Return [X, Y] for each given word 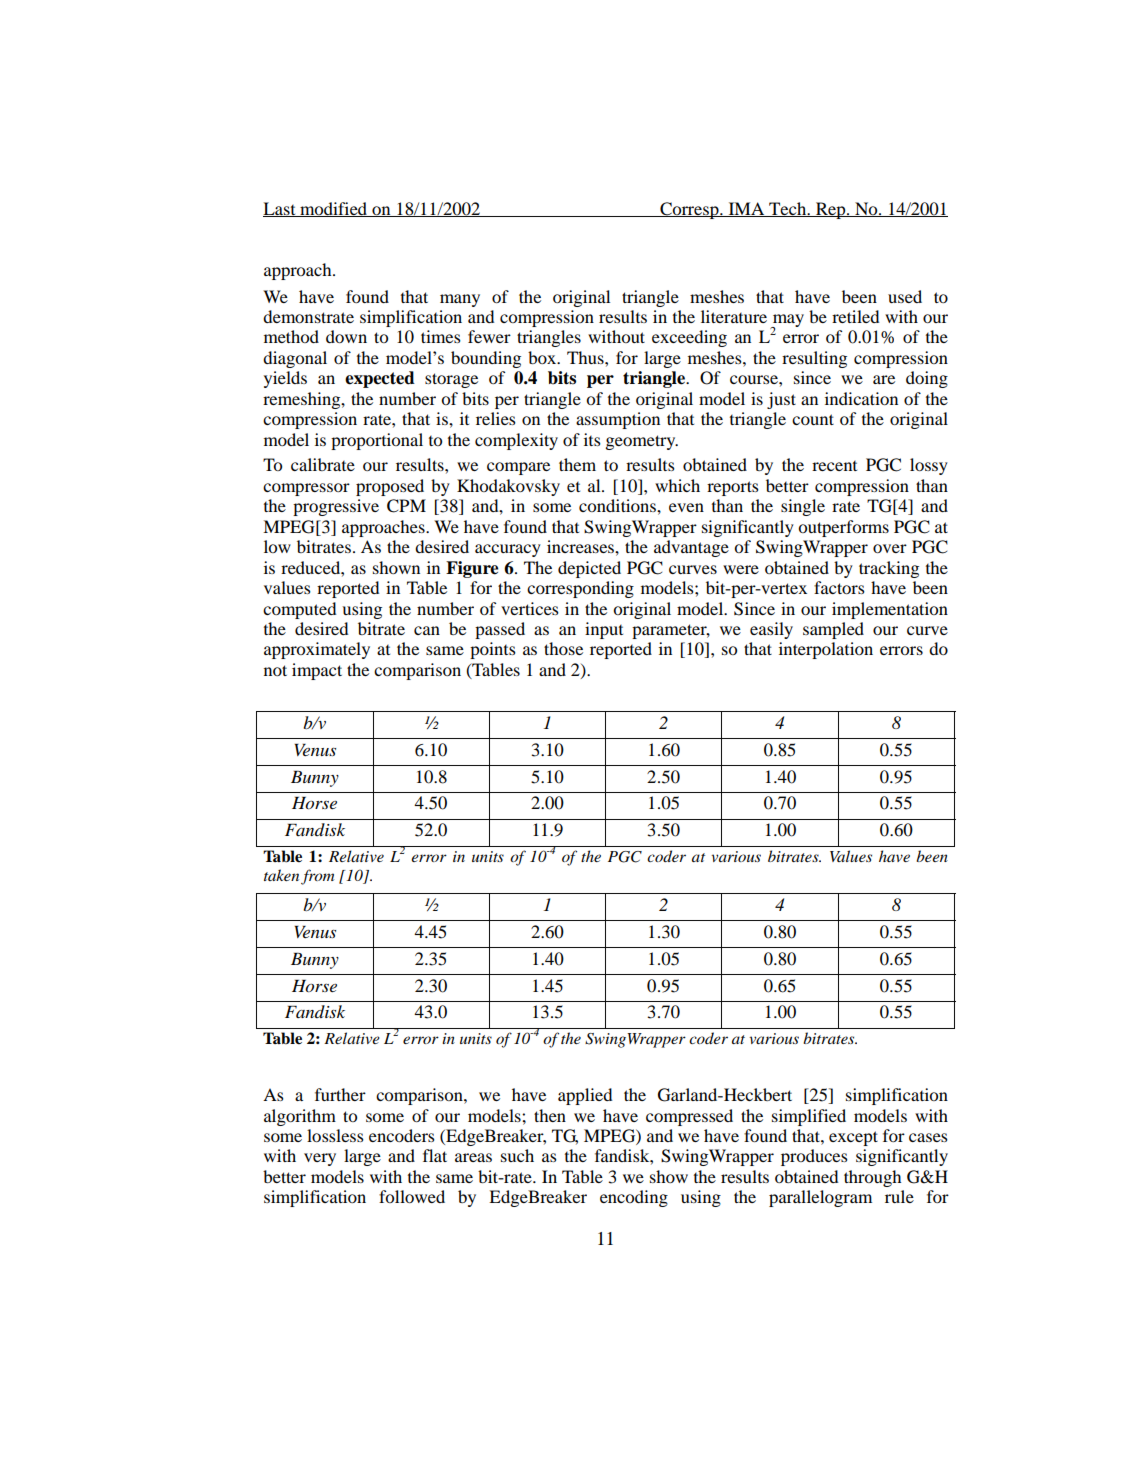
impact [317, 671]
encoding [634, 1198]
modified [334, 209]
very [320, 1159]
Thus [586, 357]
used [905, 296]
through [872, 1178]
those [563, 648]
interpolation [826, 650]
